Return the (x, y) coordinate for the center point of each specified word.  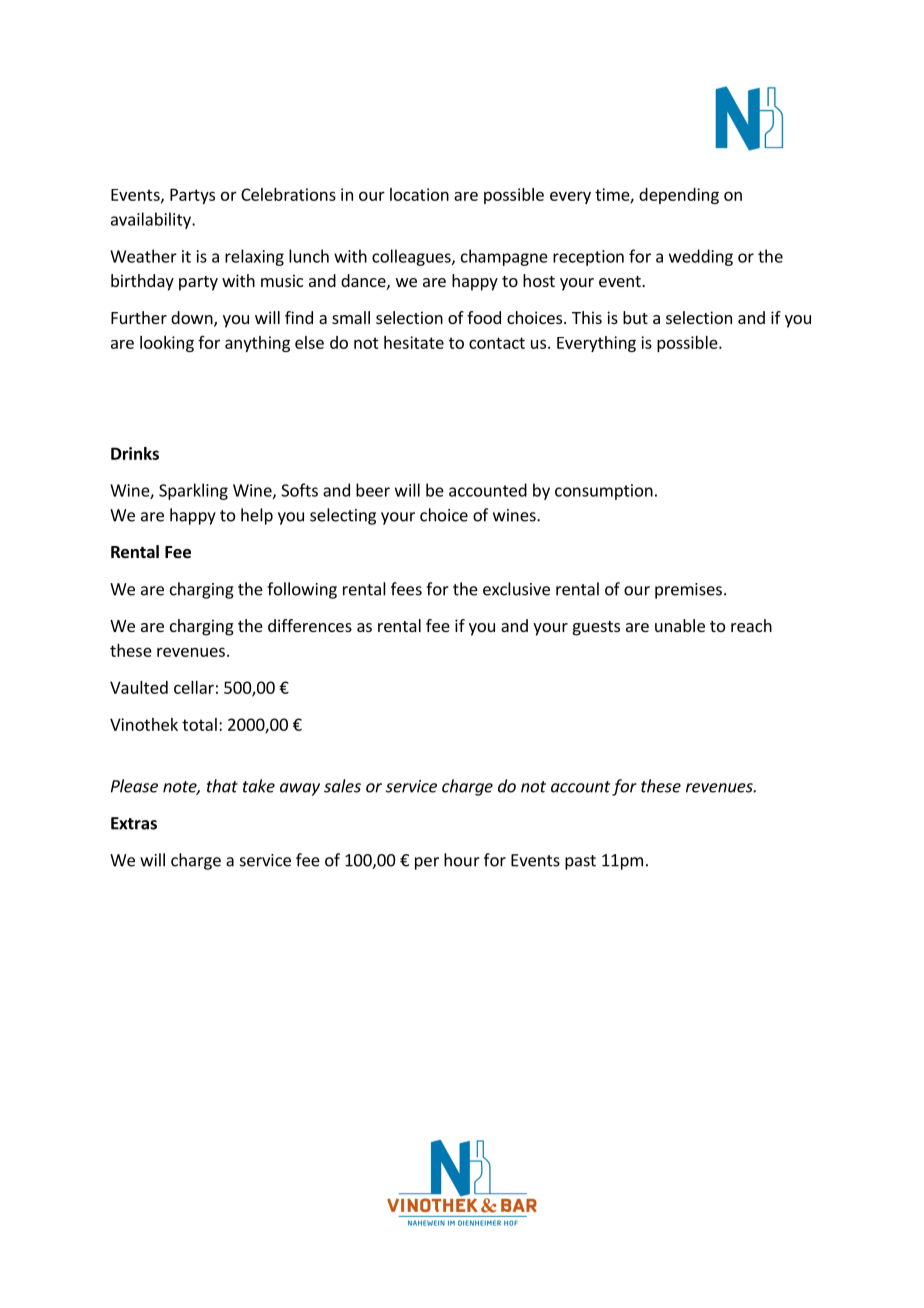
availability (152, 220)
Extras (134, 823)
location (419, 194)
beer (373, 490)
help (257, 516)
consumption (604, 492)
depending (679, 196)
